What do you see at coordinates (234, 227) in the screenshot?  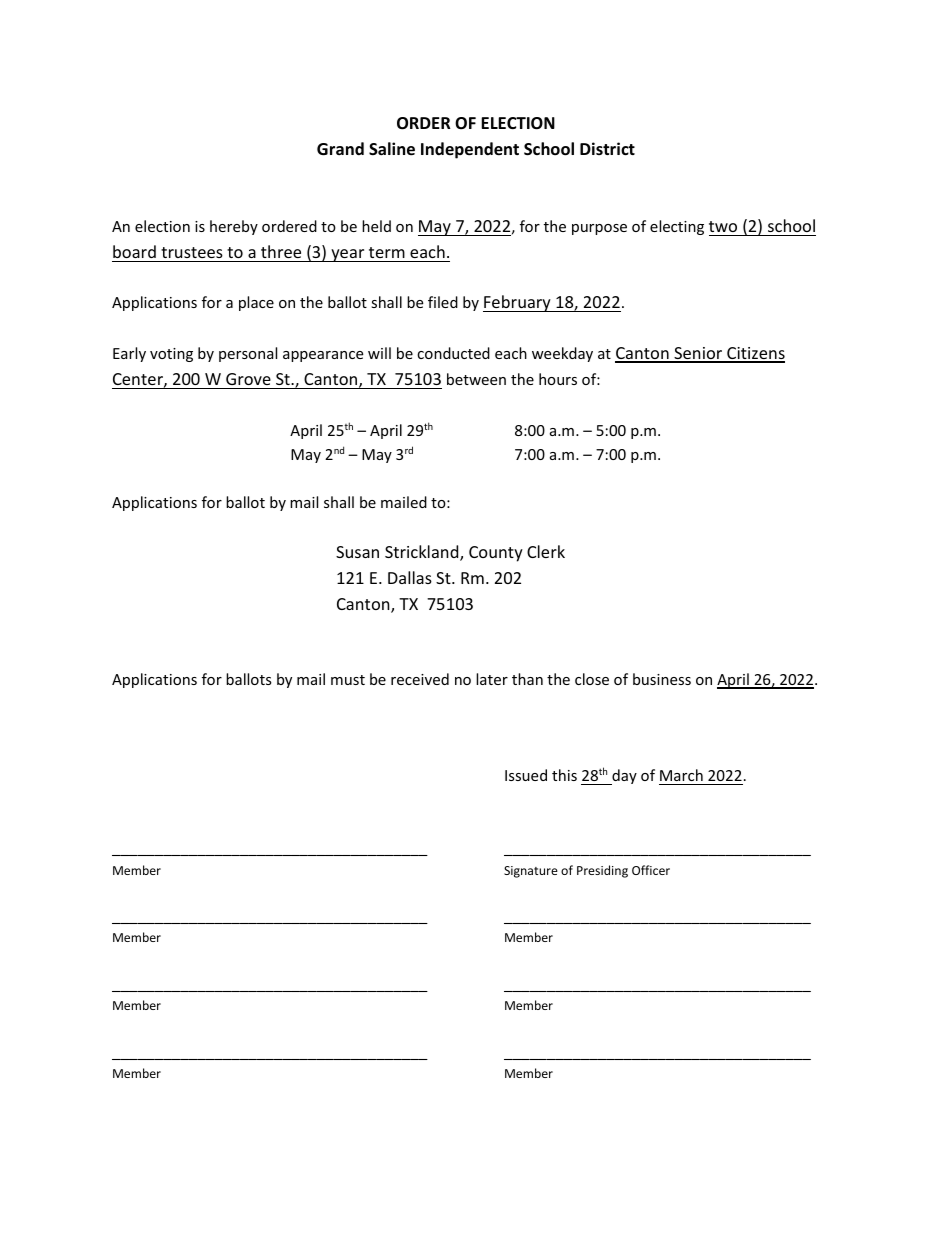 I see `hereby` at bounding box center [234, 227].
